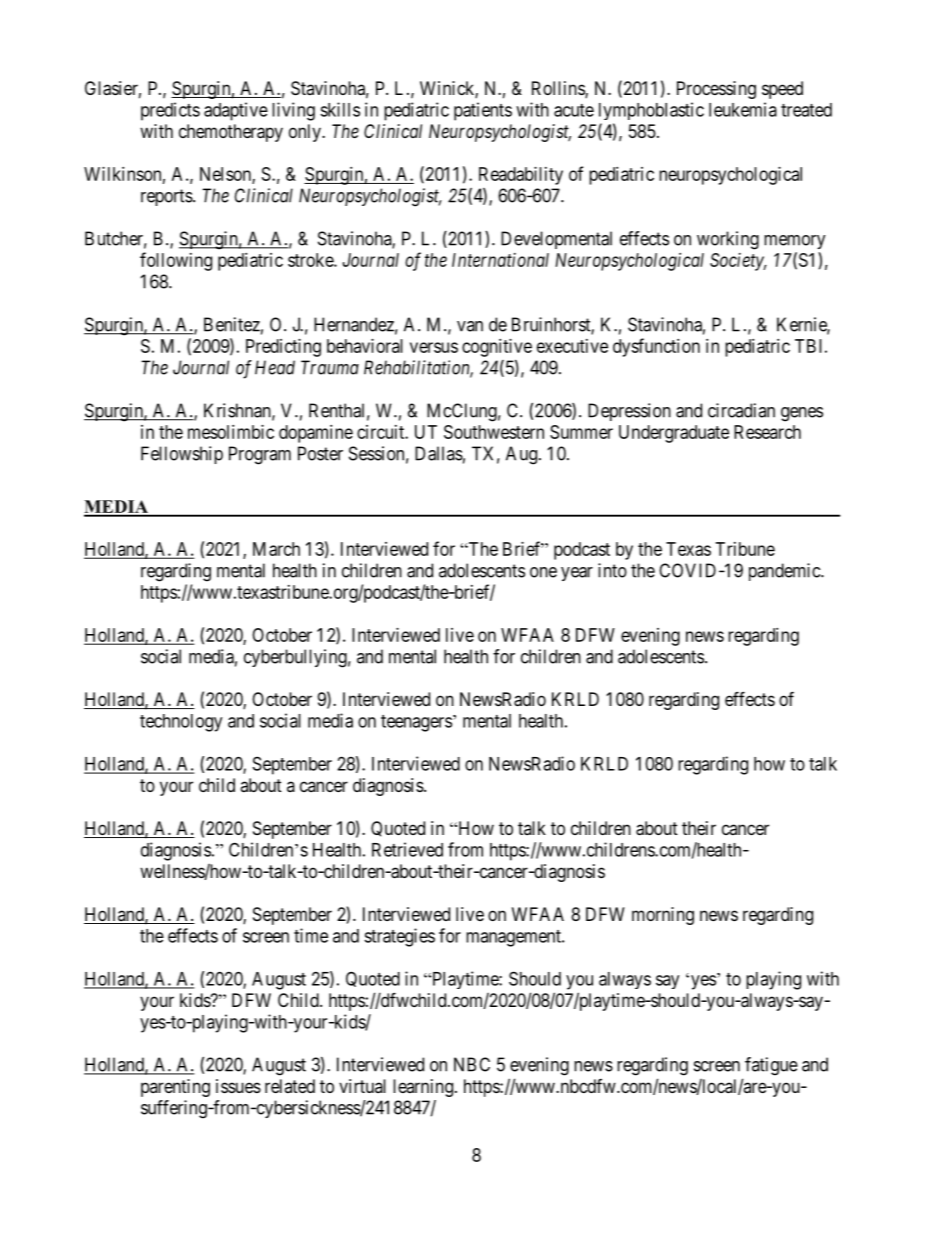  I want to click on Retrieved, so click(407, 849).
